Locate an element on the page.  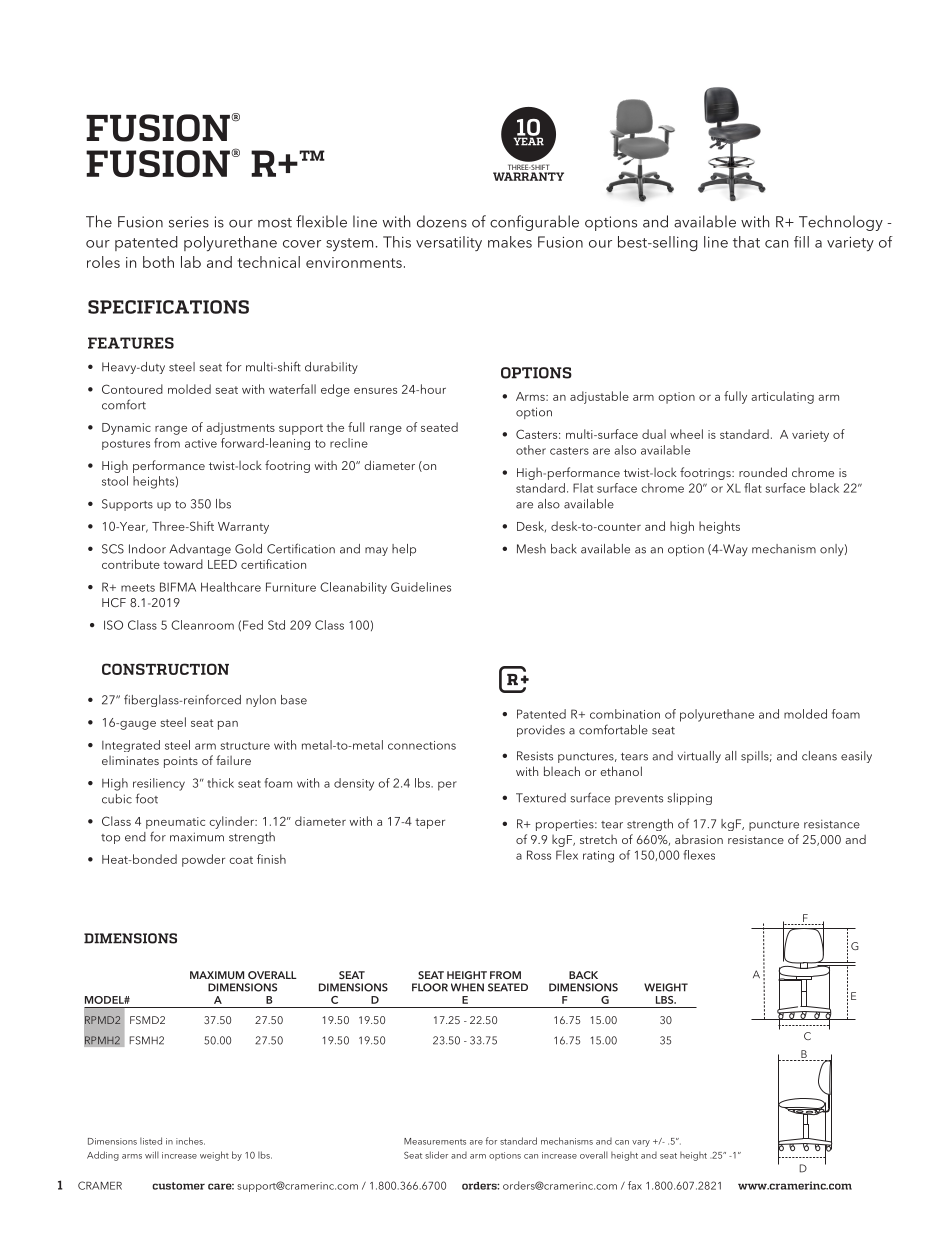
abrasion is located at coordinates (699, 839).
